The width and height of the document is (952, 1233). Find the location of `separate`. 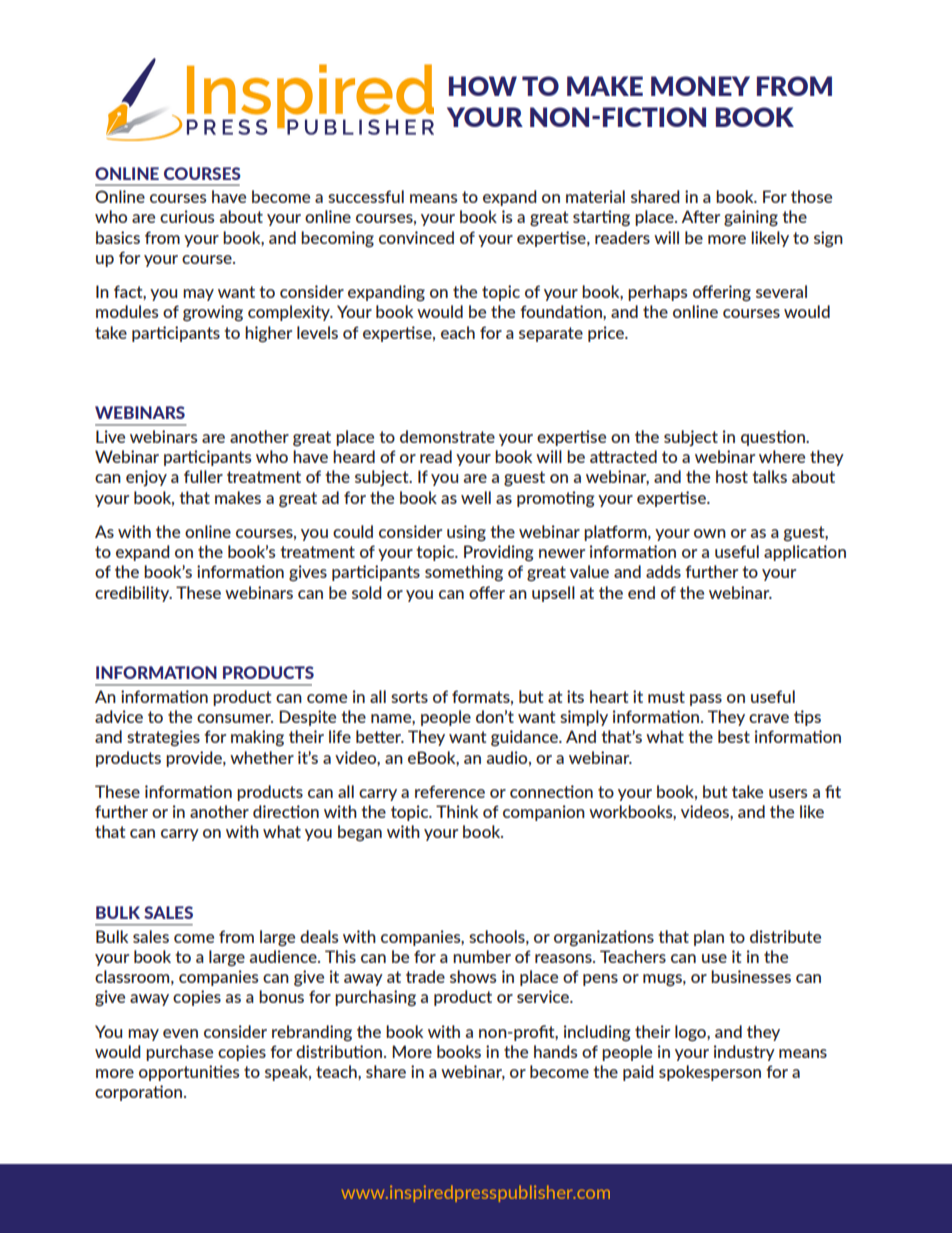

separate is located at coordinates (551, 334).
